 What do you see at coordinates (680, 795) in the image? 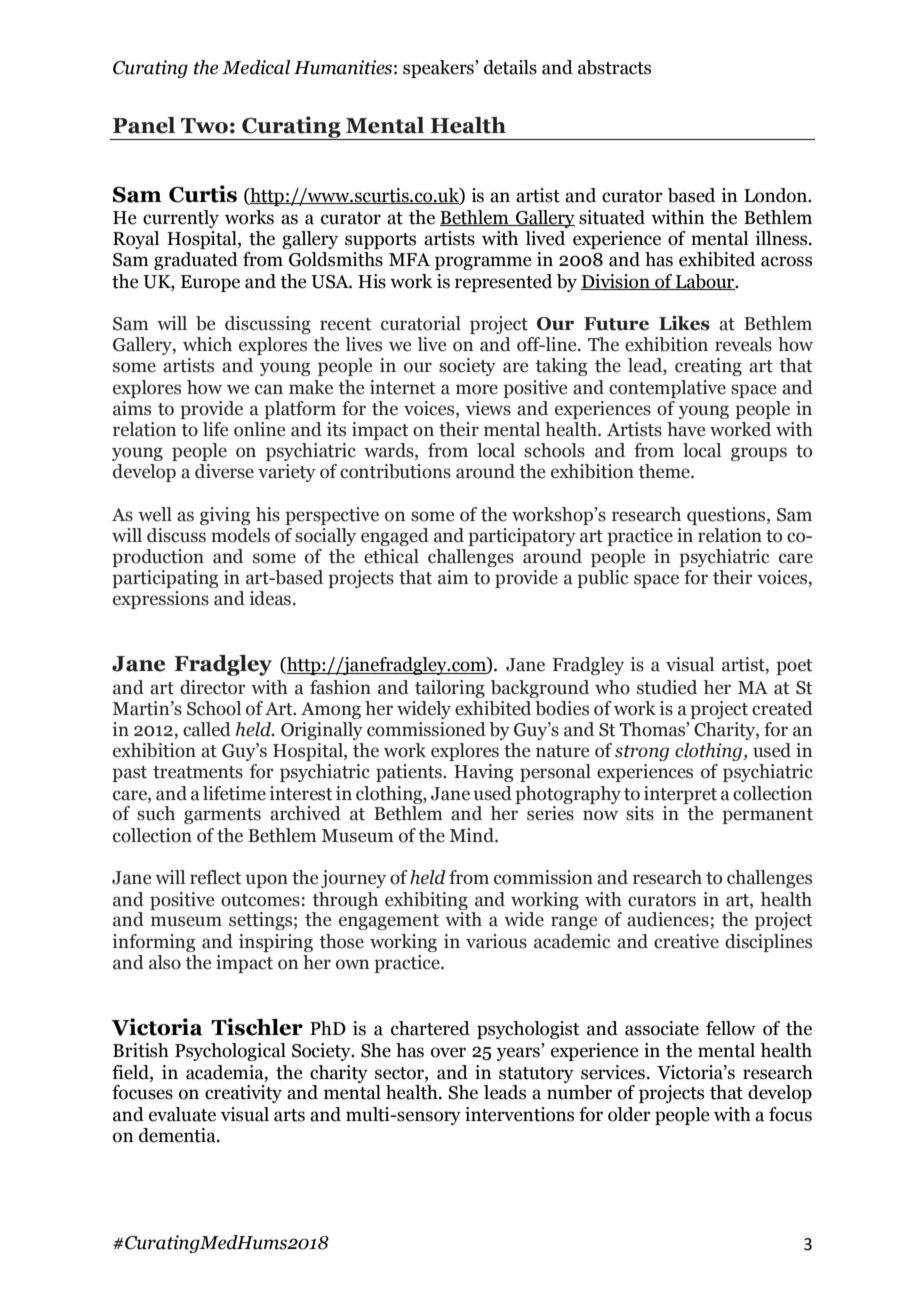
I see `interpret` at bounding box center [680, 795].
